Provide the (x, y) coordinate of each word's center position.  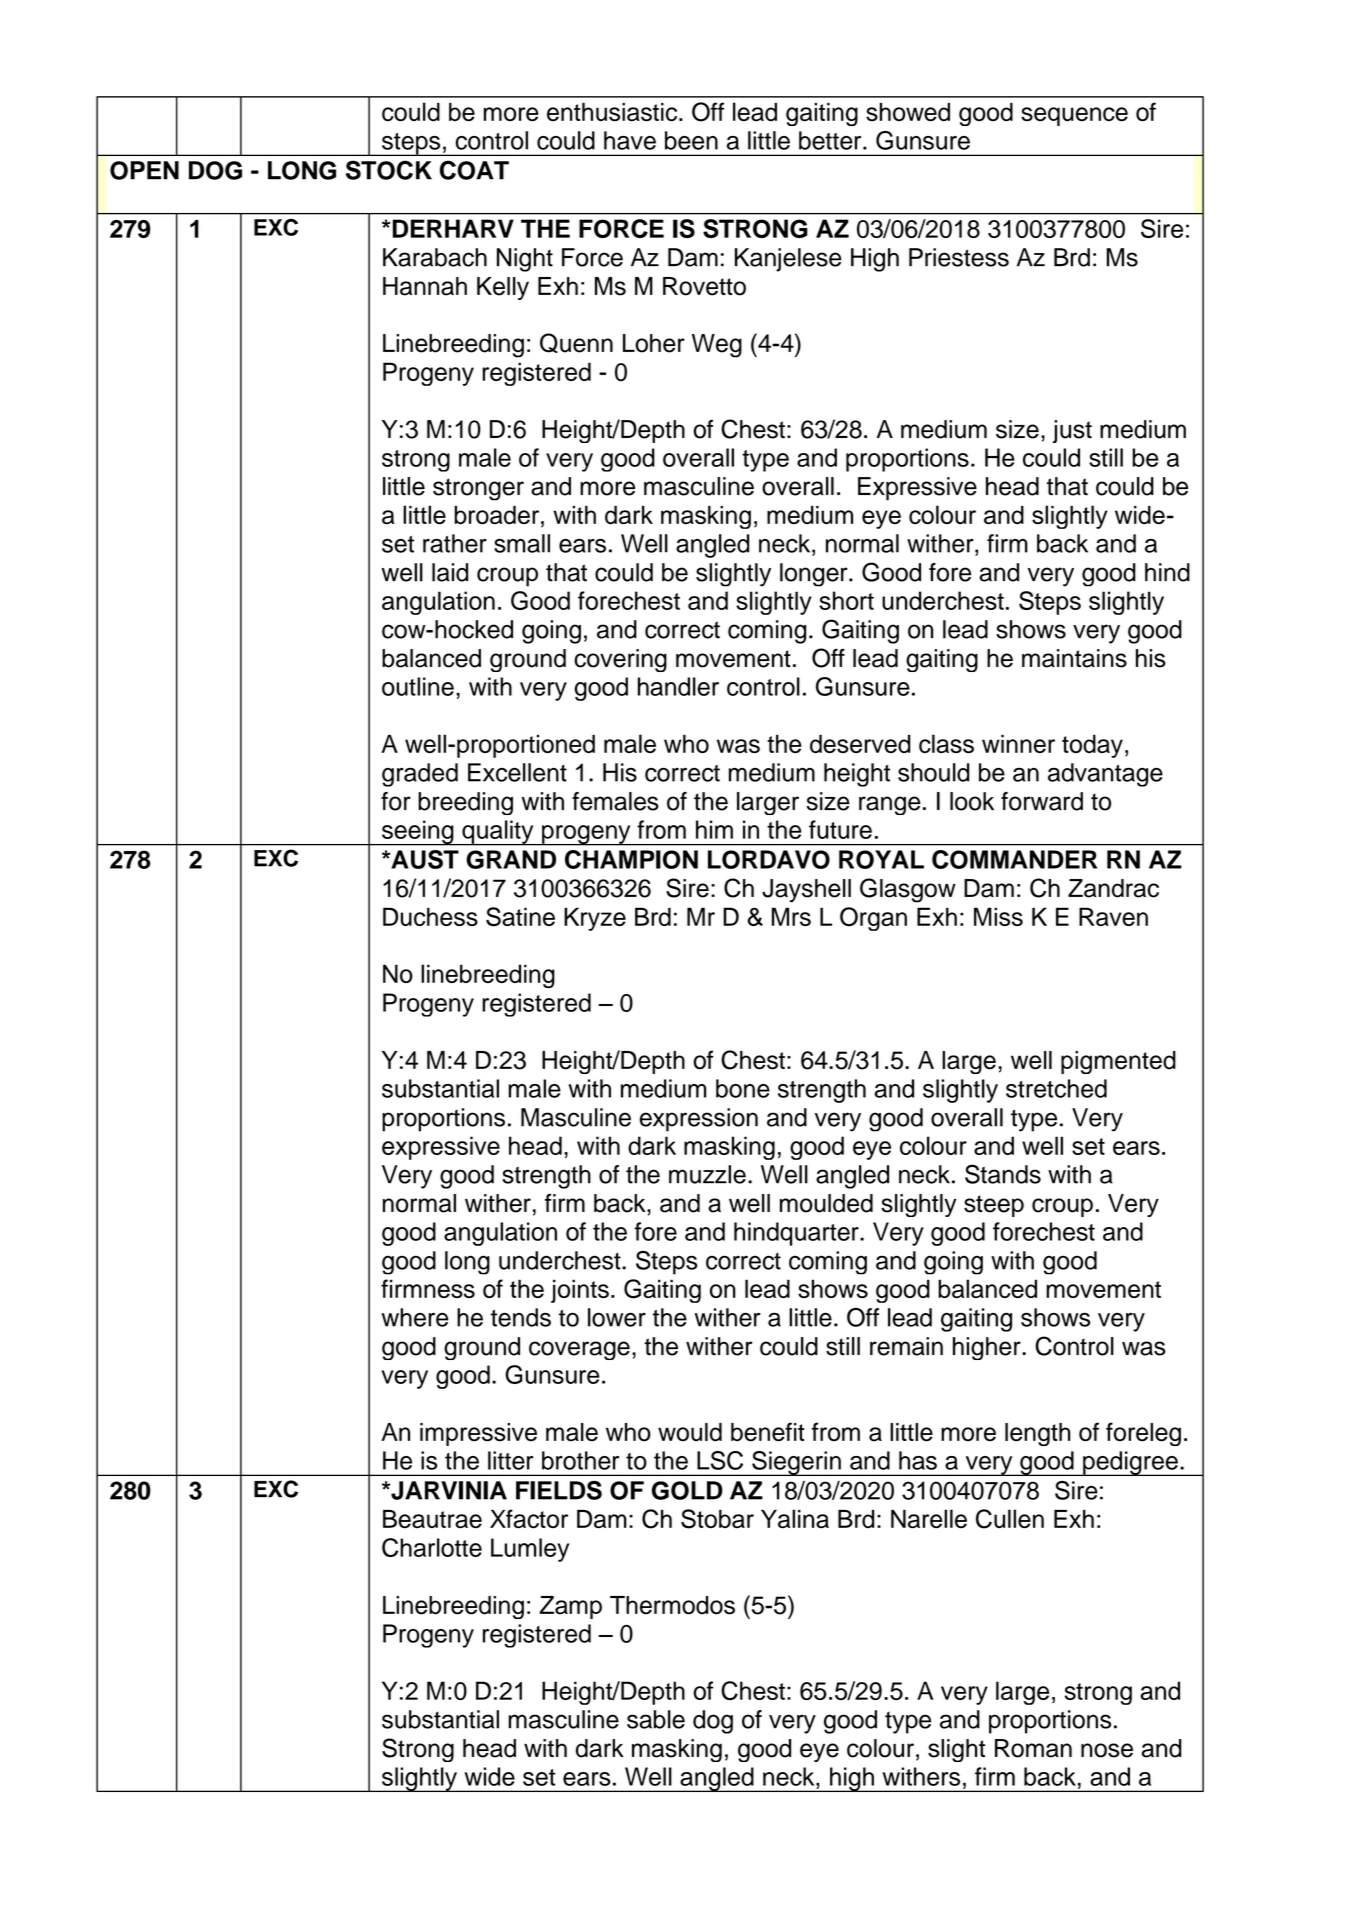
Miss (998, 916)
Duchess (430, 916)
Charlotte (432, 1547)
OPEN (144, 170)
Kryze (595, 919)
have (630, 140)
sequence (1074, 116)
